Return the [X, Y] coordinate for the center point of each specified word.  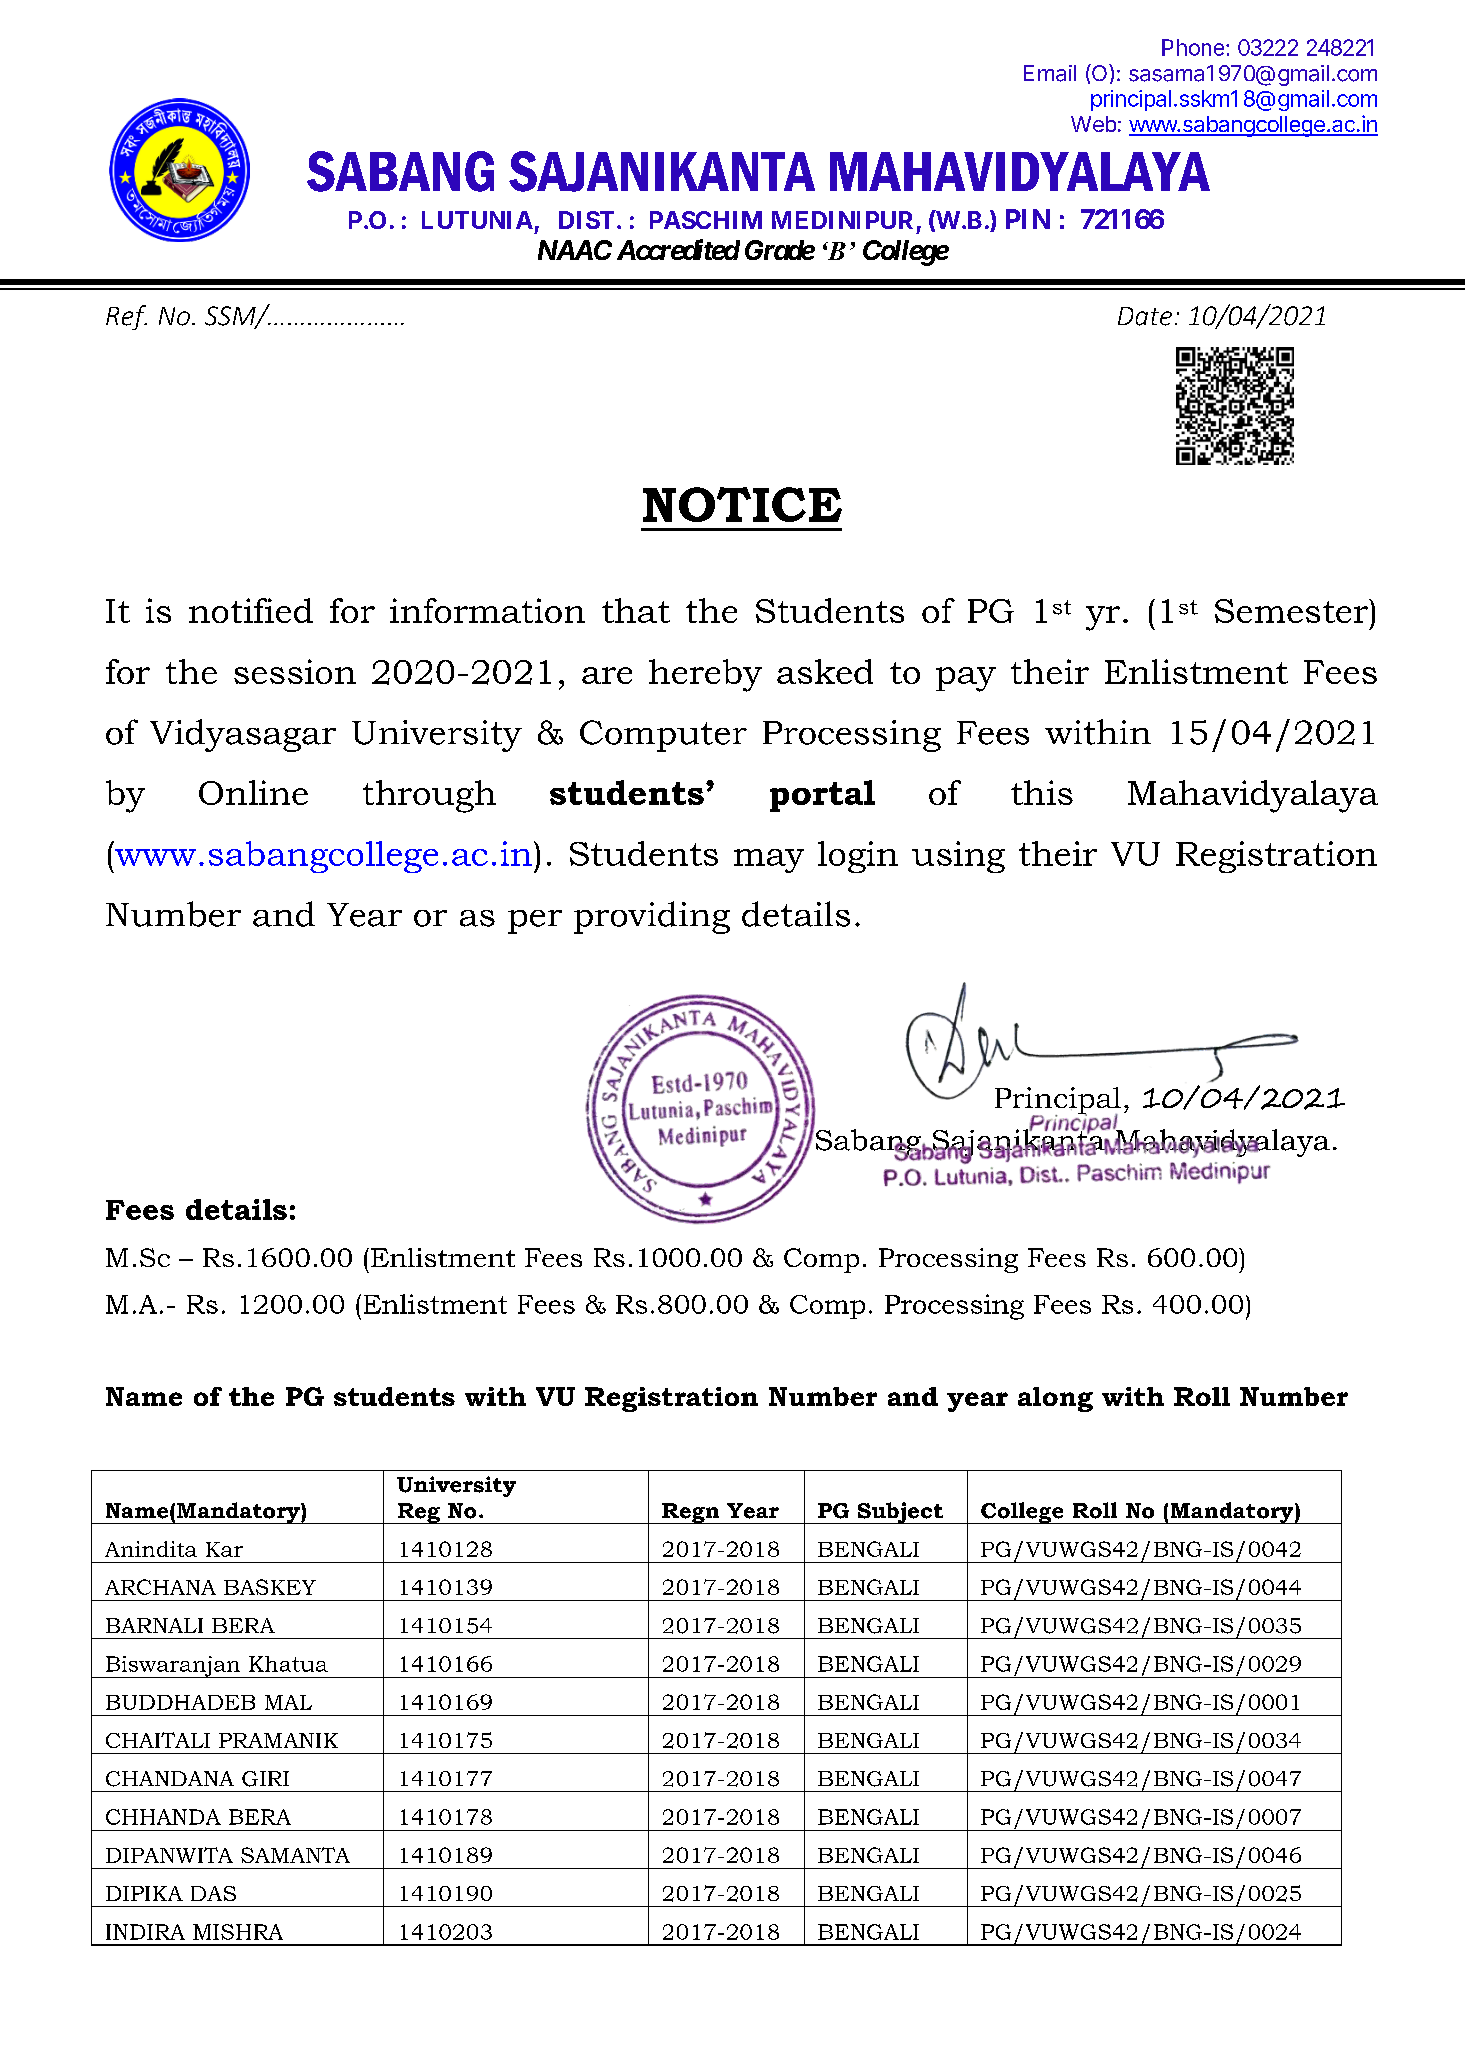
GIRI [265, 1779]
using [958, 857]
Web [1093, 124]
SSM [231, 317]
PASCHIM [706, 220]
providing [652, 917]
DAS [213, 1893]
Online [253, 792]
